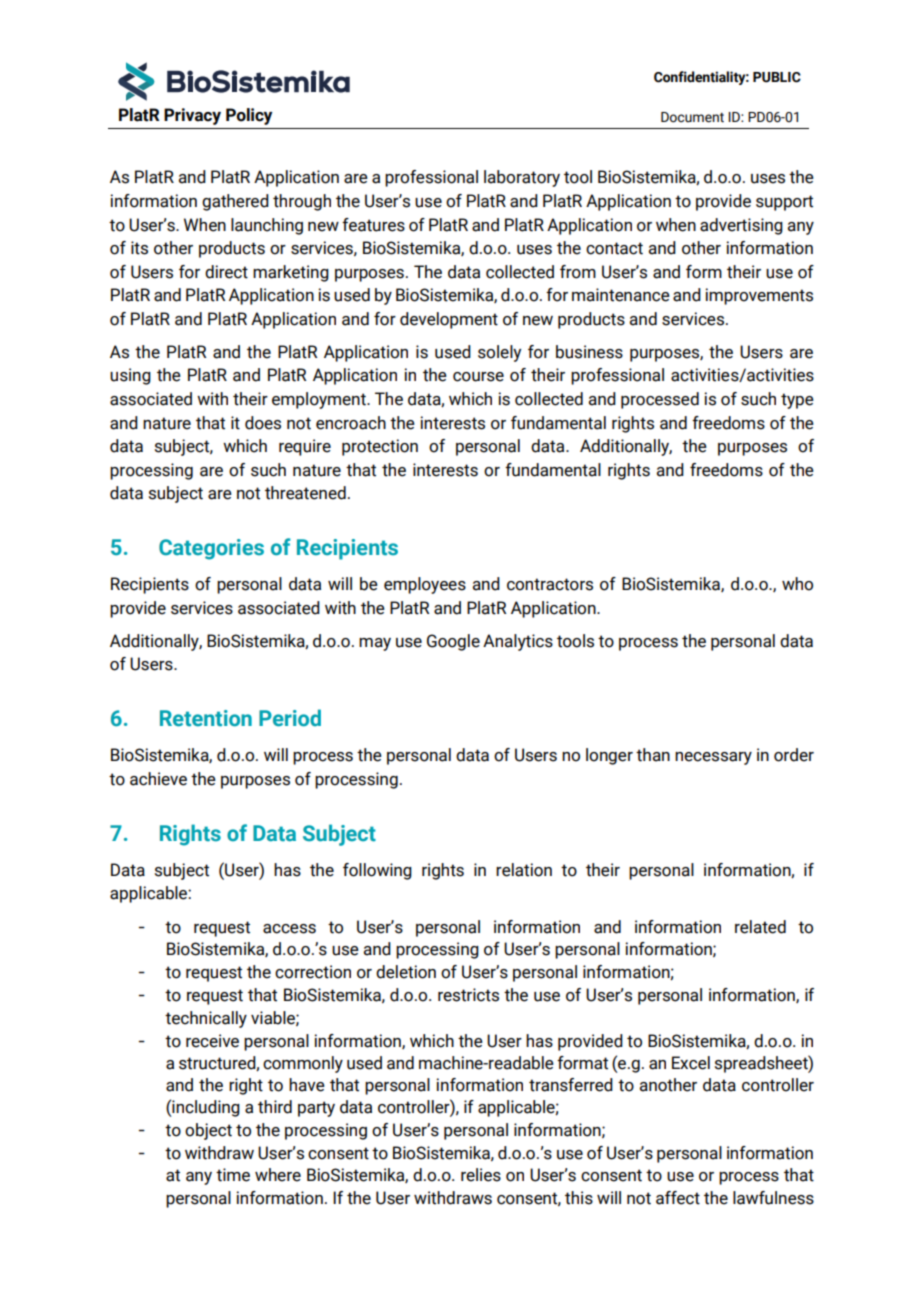  Describe the element at coordinates (453, 642) in the screenshot. I see `Google` at that location.
